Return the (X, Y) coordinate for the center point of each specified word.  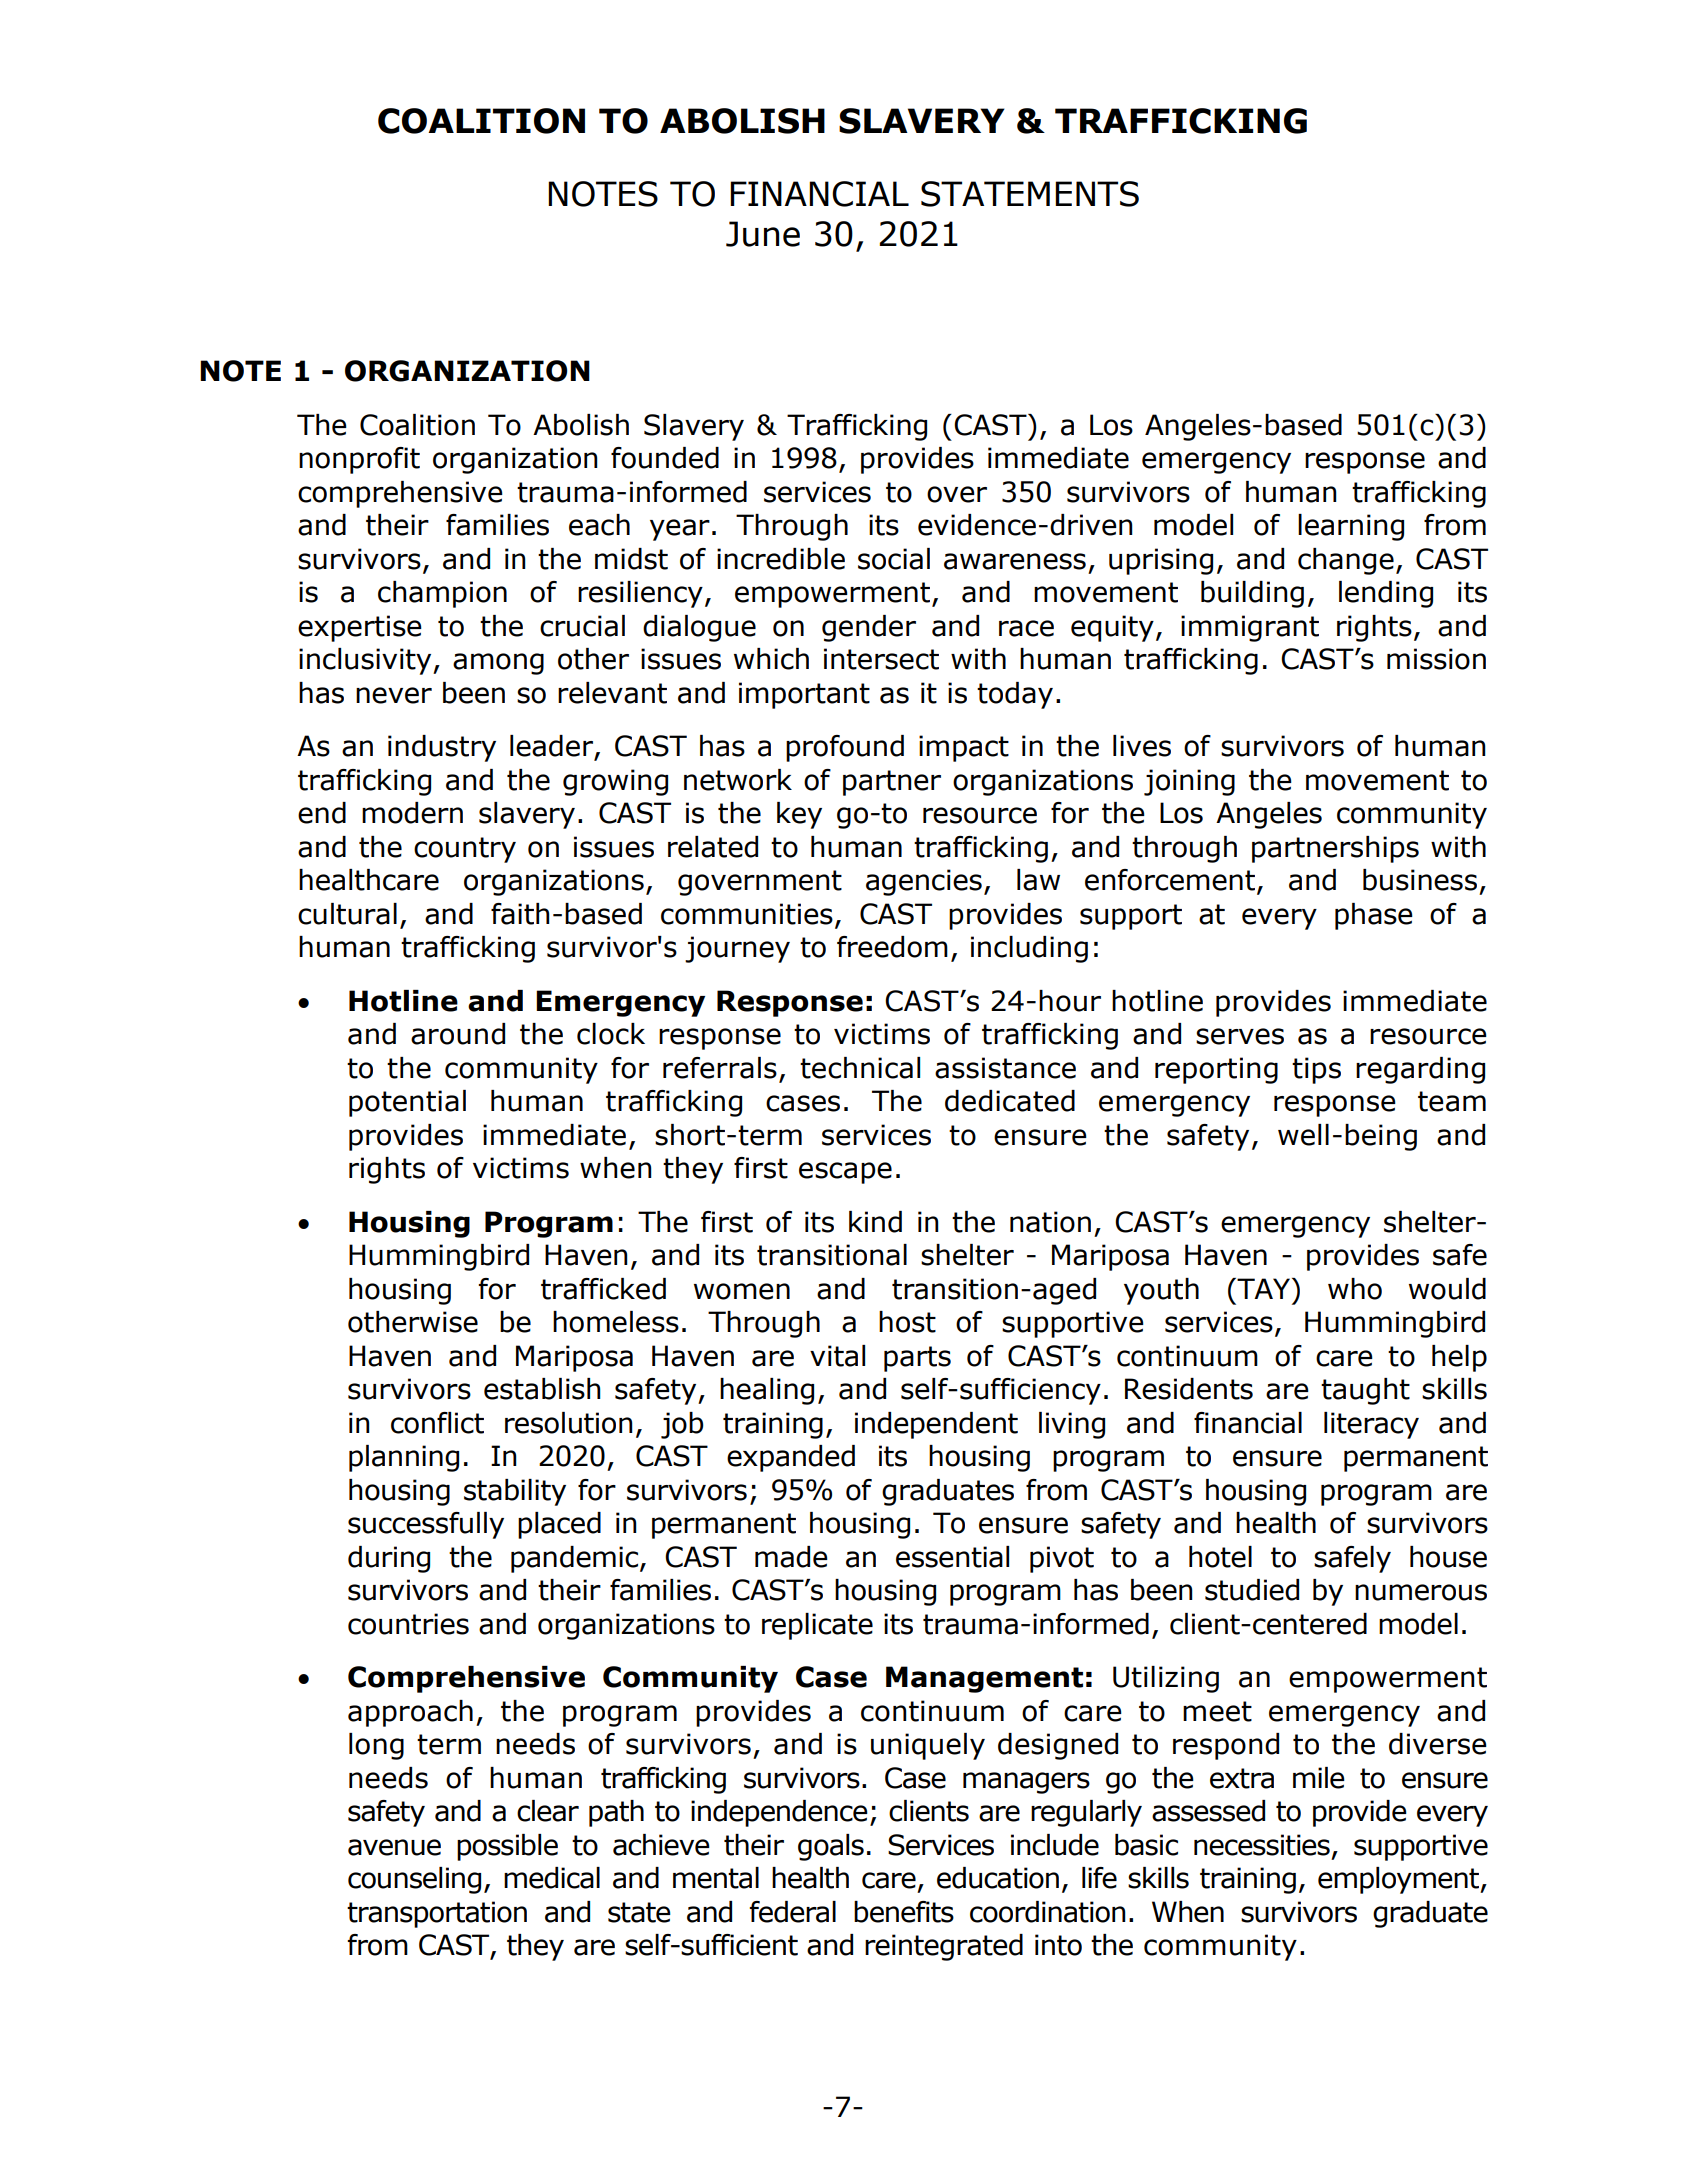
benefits (904, 1912)
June (763, 234)
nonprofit (359, 460)
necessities (1262, 1845)
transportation (437, 1914)
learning (1351, 527)
